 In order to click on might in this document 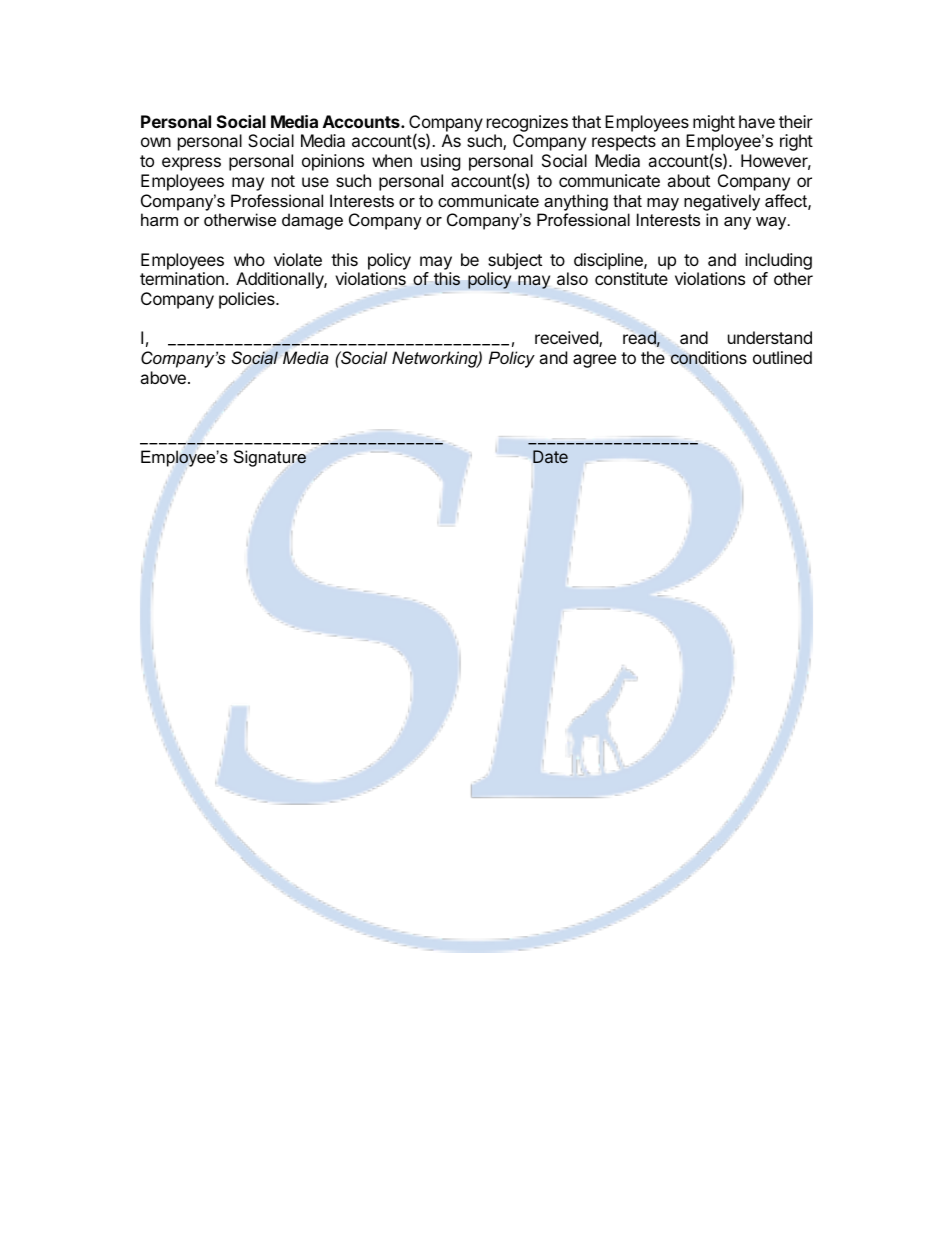, I will do `click(714, 123)`.
